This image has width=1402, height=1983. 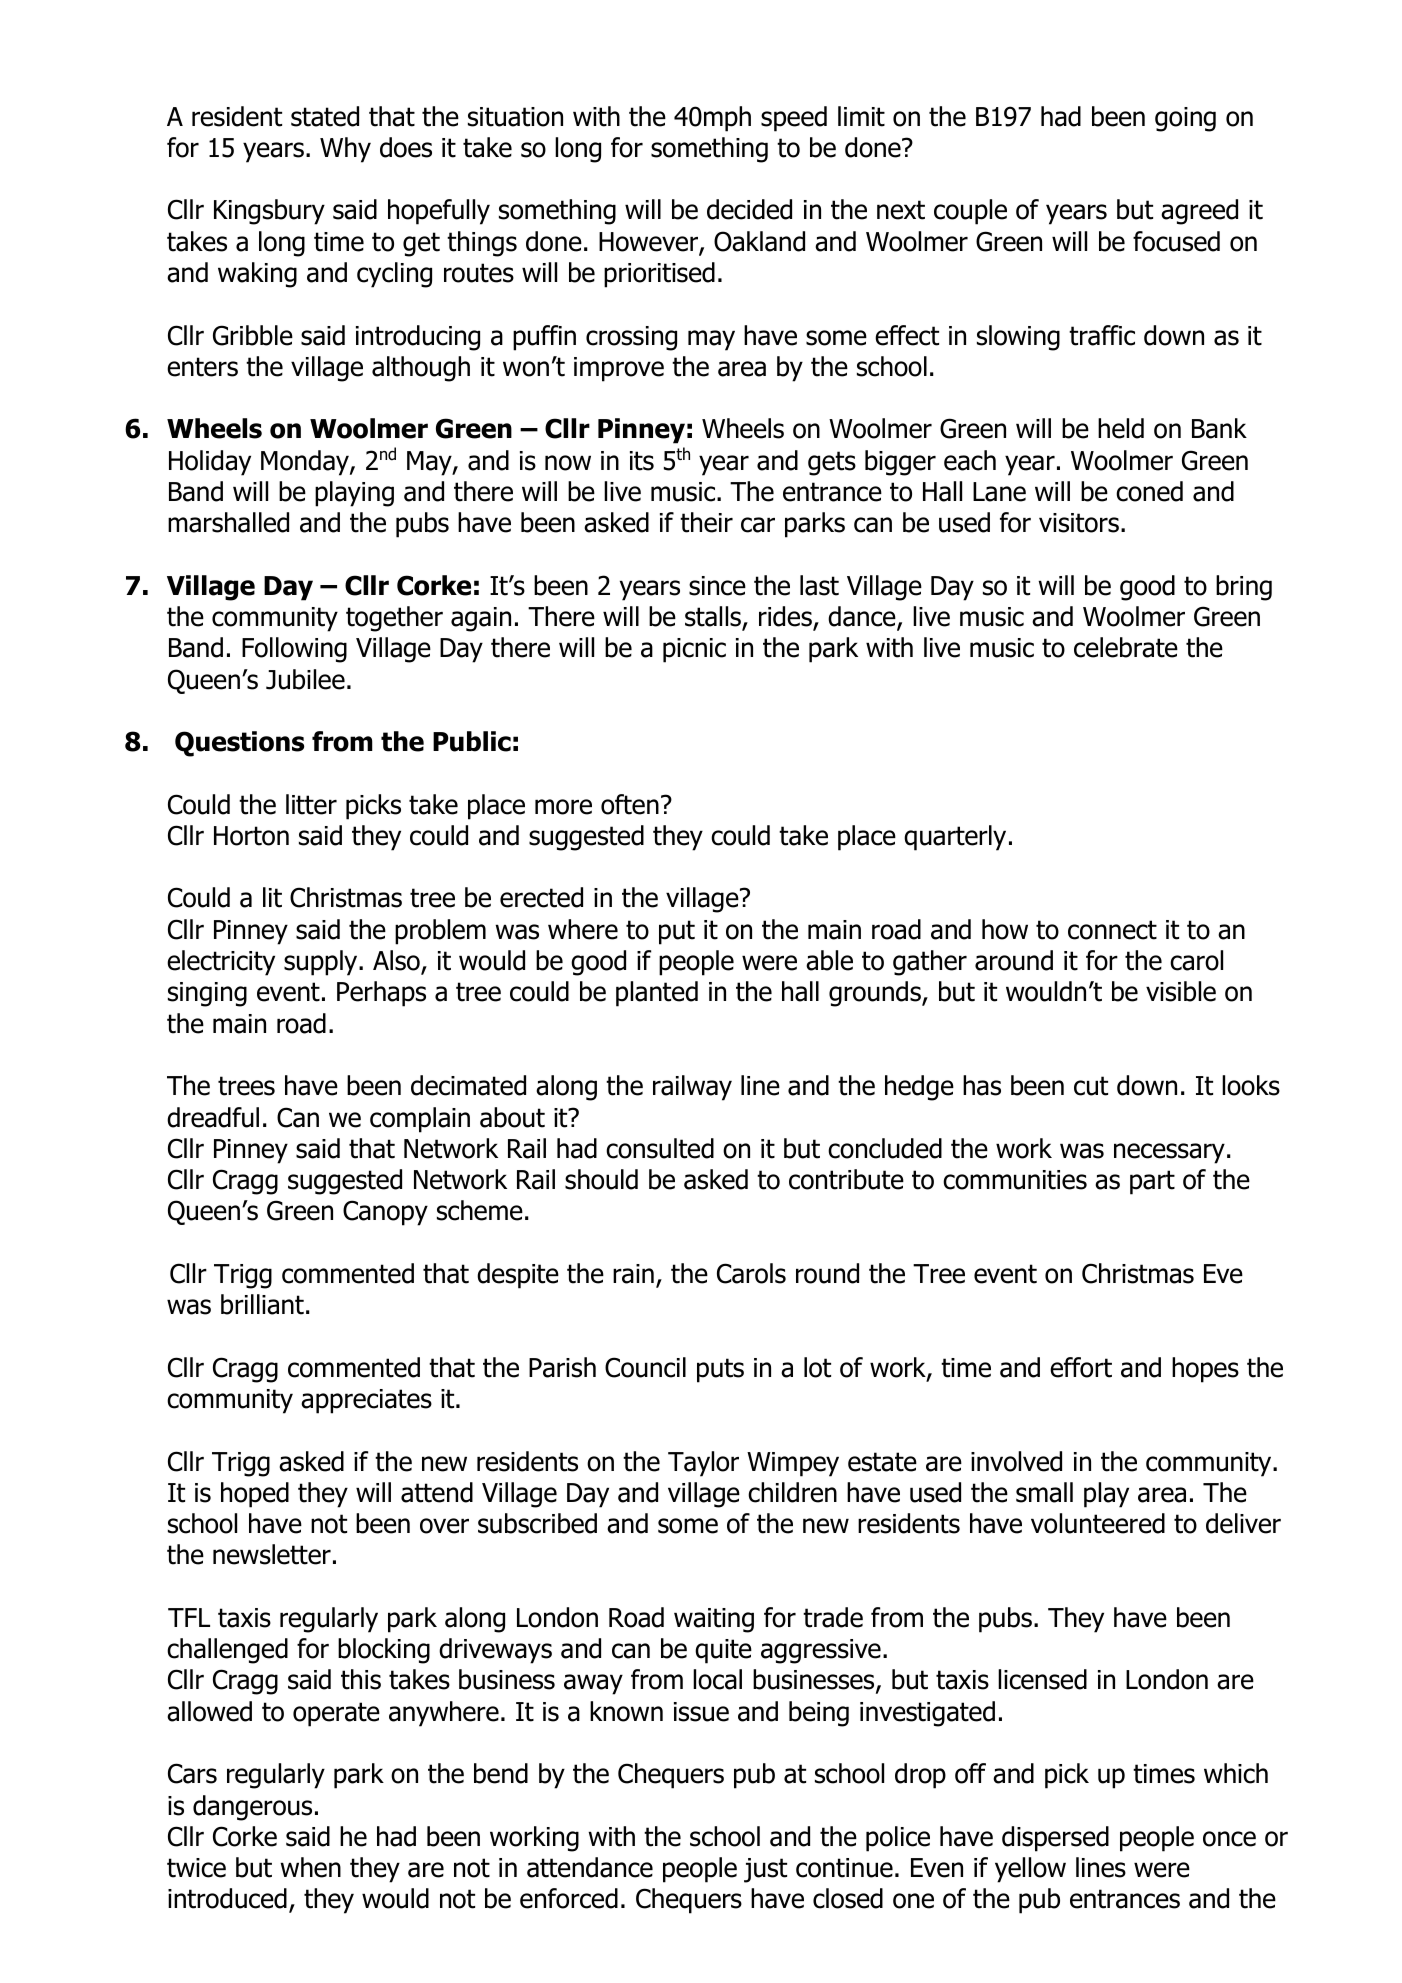 I want to click on Jubilee, so click(x=305, y=679).
